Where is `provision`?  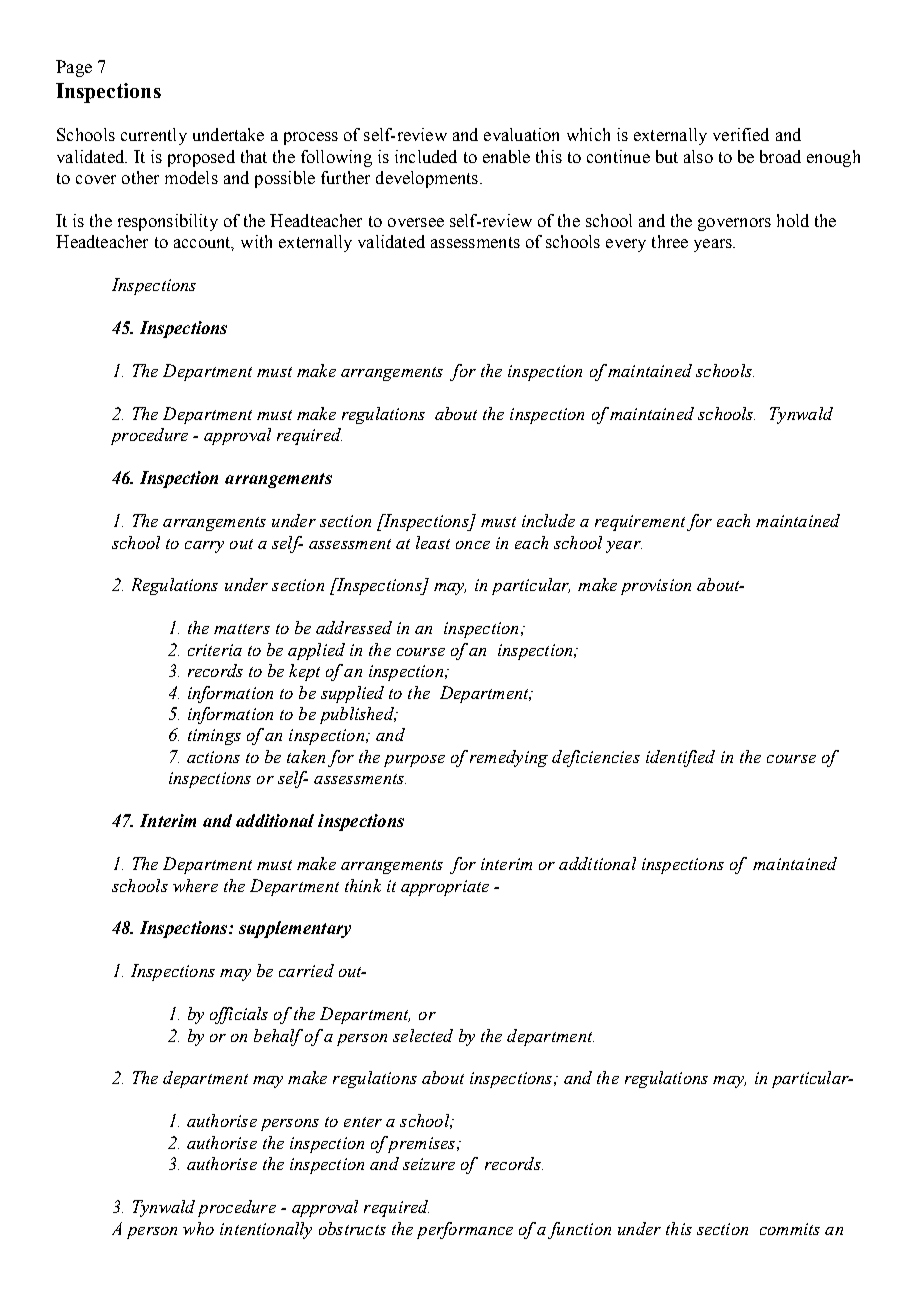 provision is located at coordinates (656, 587).
